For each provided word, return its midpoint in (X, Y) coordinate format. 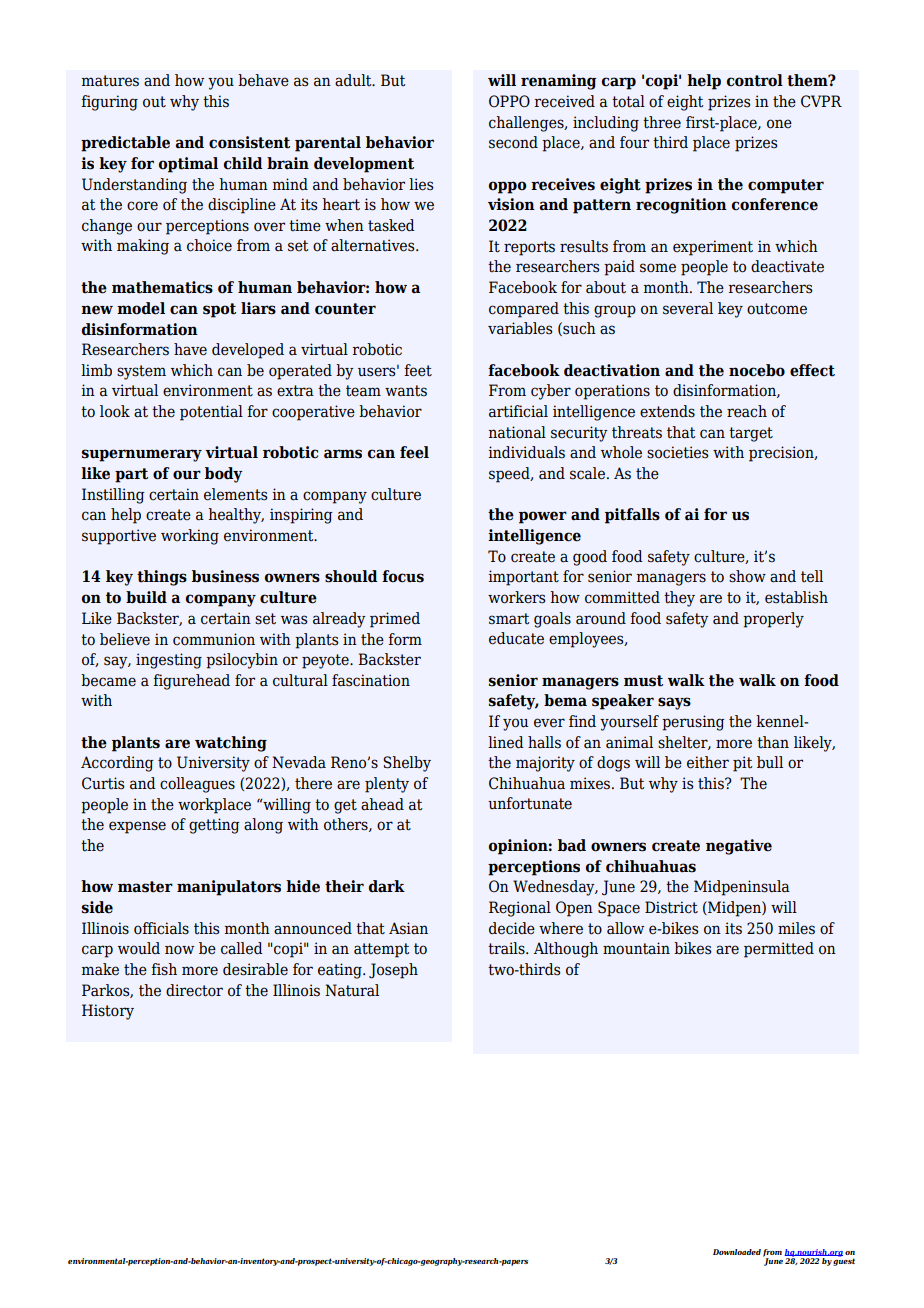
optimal (188, 165)
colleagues (197, 785)
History (108, 1012)
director (194, 990)
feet (418, 370)
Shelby (407, 764)
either (708, 762)
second (513, 142)
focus (403, 576)
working (190, 537)
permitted (779, 950)
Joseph (393, 971)
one (779, 124)
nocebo (757, 370)
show (747, 576)
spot (219, 310)
